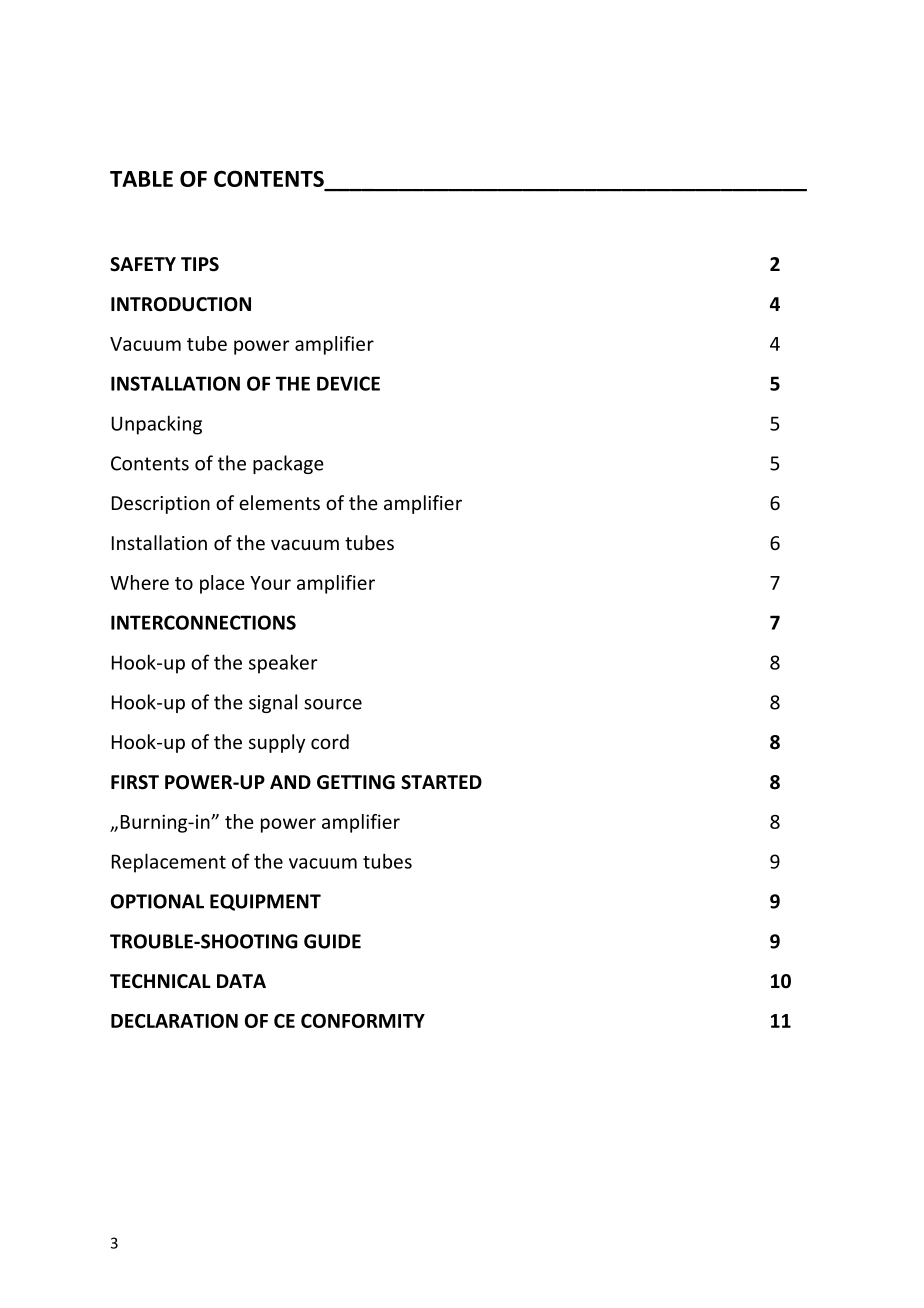  Describe the element at coordinates (279, 502) in the screenshot. I see `elements` at that location.
